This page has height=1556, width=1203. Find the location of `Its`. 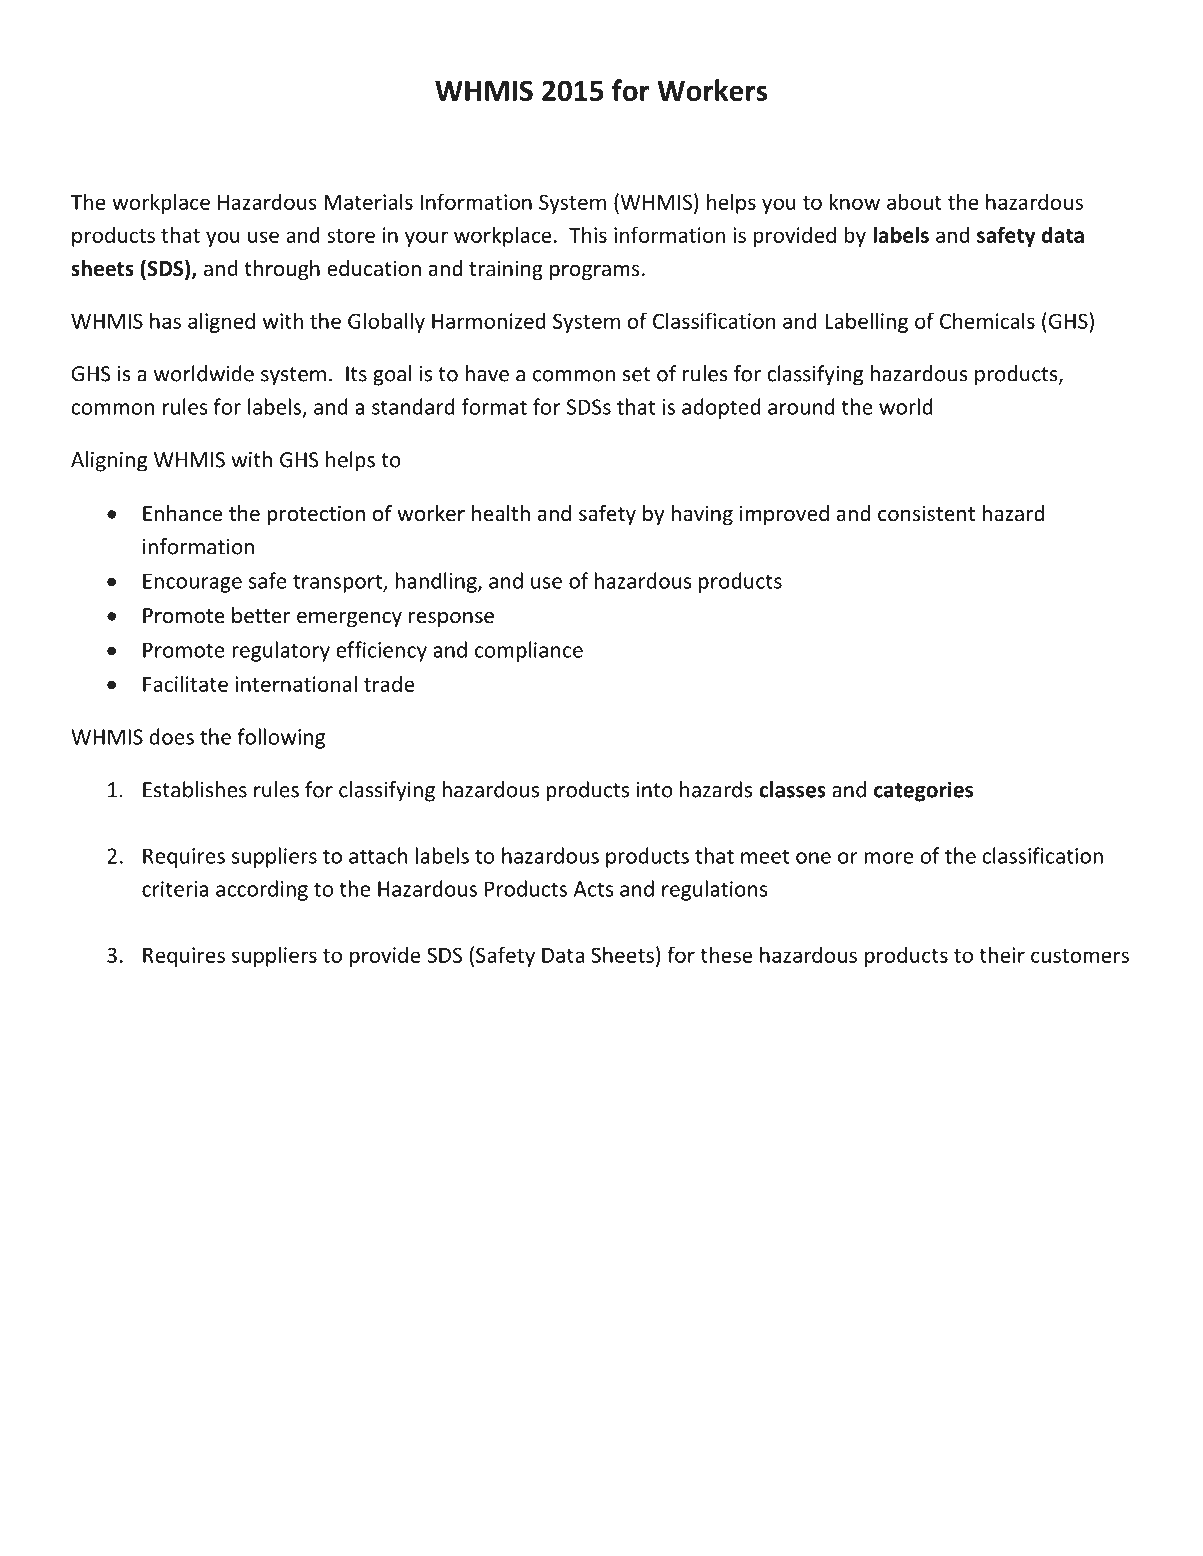

Its is located at coordinates (356, 374).
